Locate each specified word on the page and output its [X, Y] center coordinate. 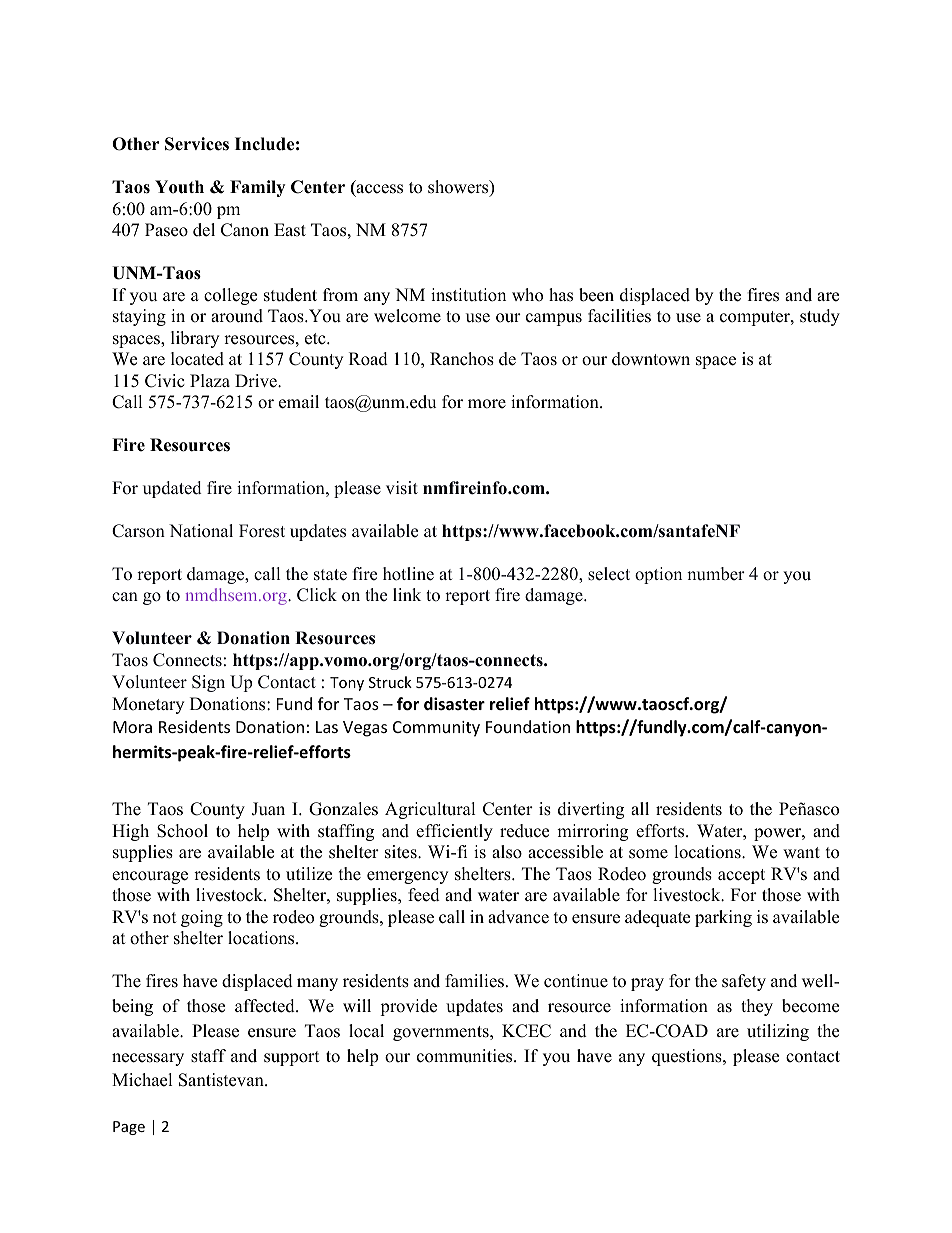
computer [756, 318]
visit [402, 488]
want [801, 852]
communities [466, 1056]
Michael [142, 1080]
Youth [179, 187]
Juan [268, 809]
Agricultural [430, 810]
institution [468, 295]
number [716, 574]
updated [172, 489]
